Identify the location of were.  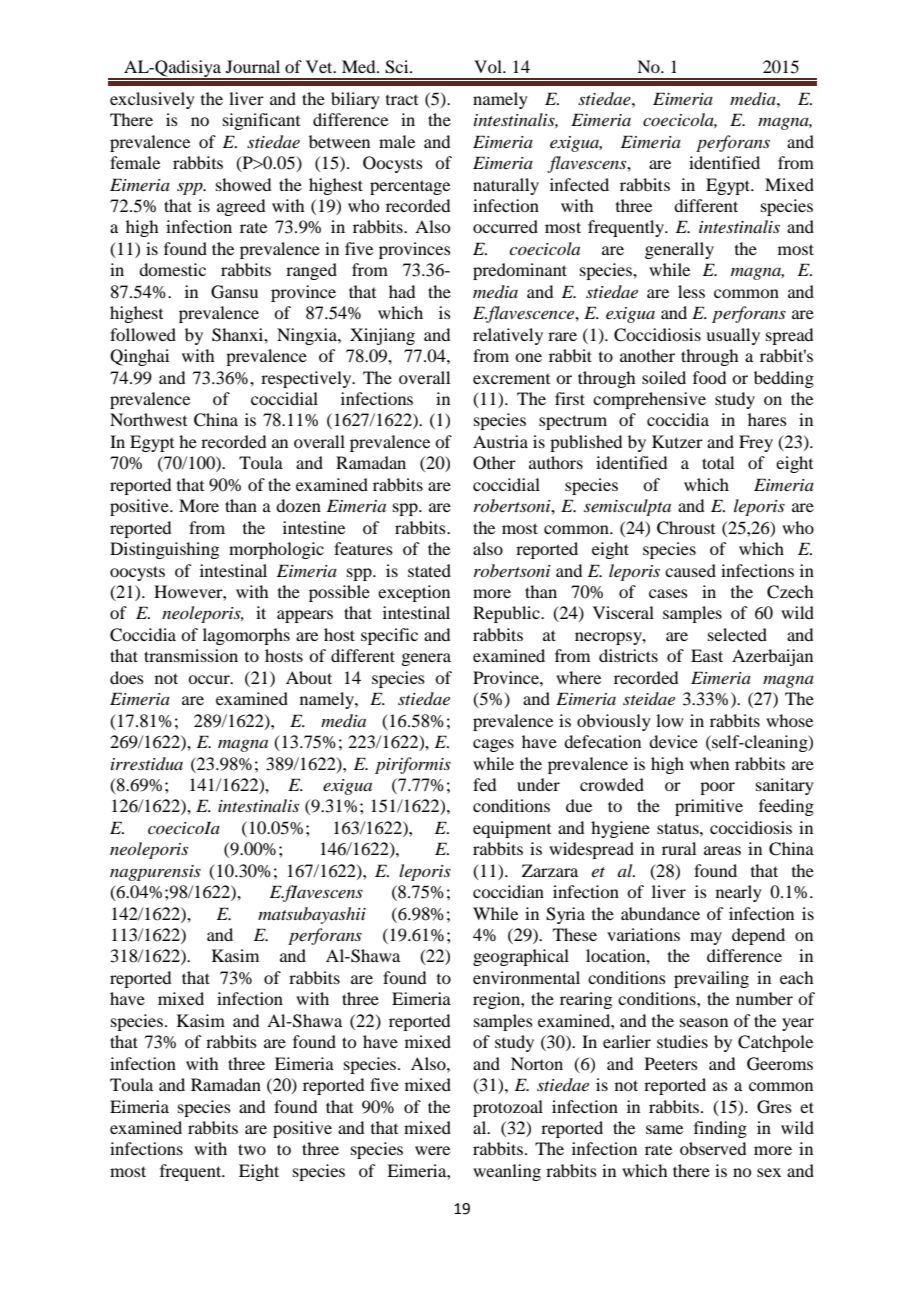
(432, 1150).
